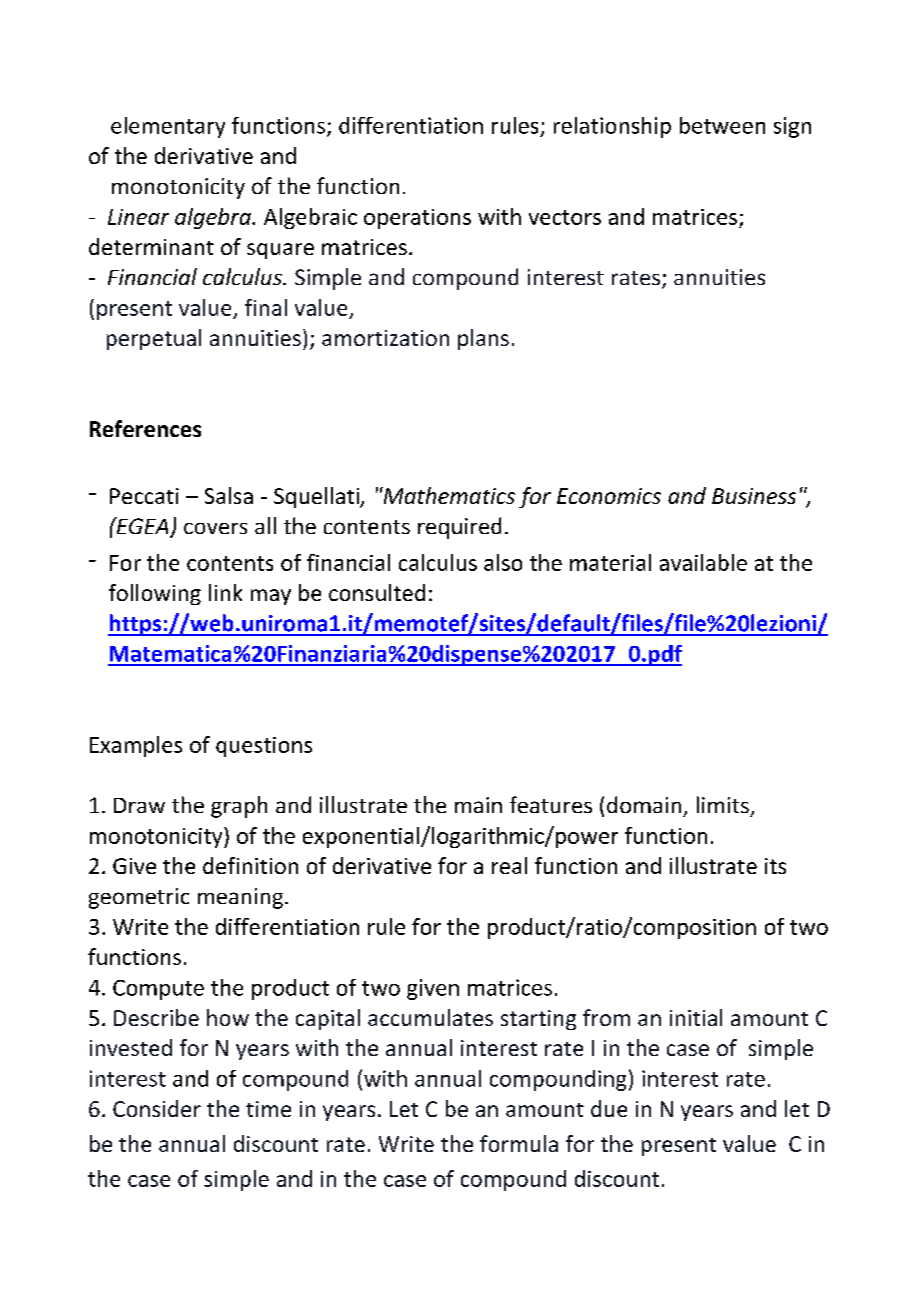  What do you see at coordinates (609, 1108) in the document?
I see `due` at bounding box center [609, 1108].
